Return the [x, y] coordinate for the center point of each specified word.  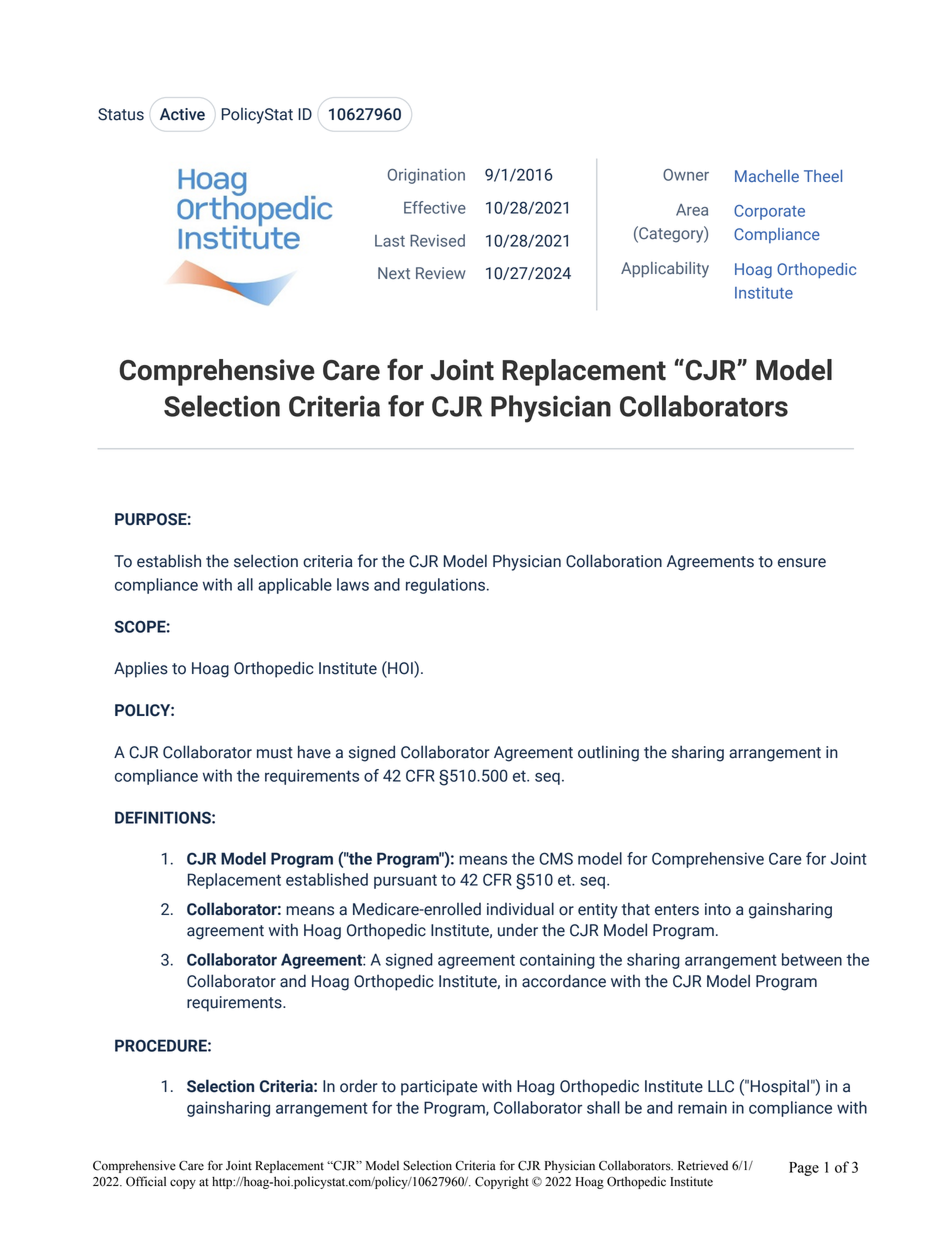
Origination [426, 176]
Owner [686, 175]
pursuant [405, 881]
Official [146, 1181]
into [718, 909]
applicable [295, 586]
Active [182, 114]
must [275, 753]
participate [439, 1088]
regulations [445, 586]
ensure [802, 563]
